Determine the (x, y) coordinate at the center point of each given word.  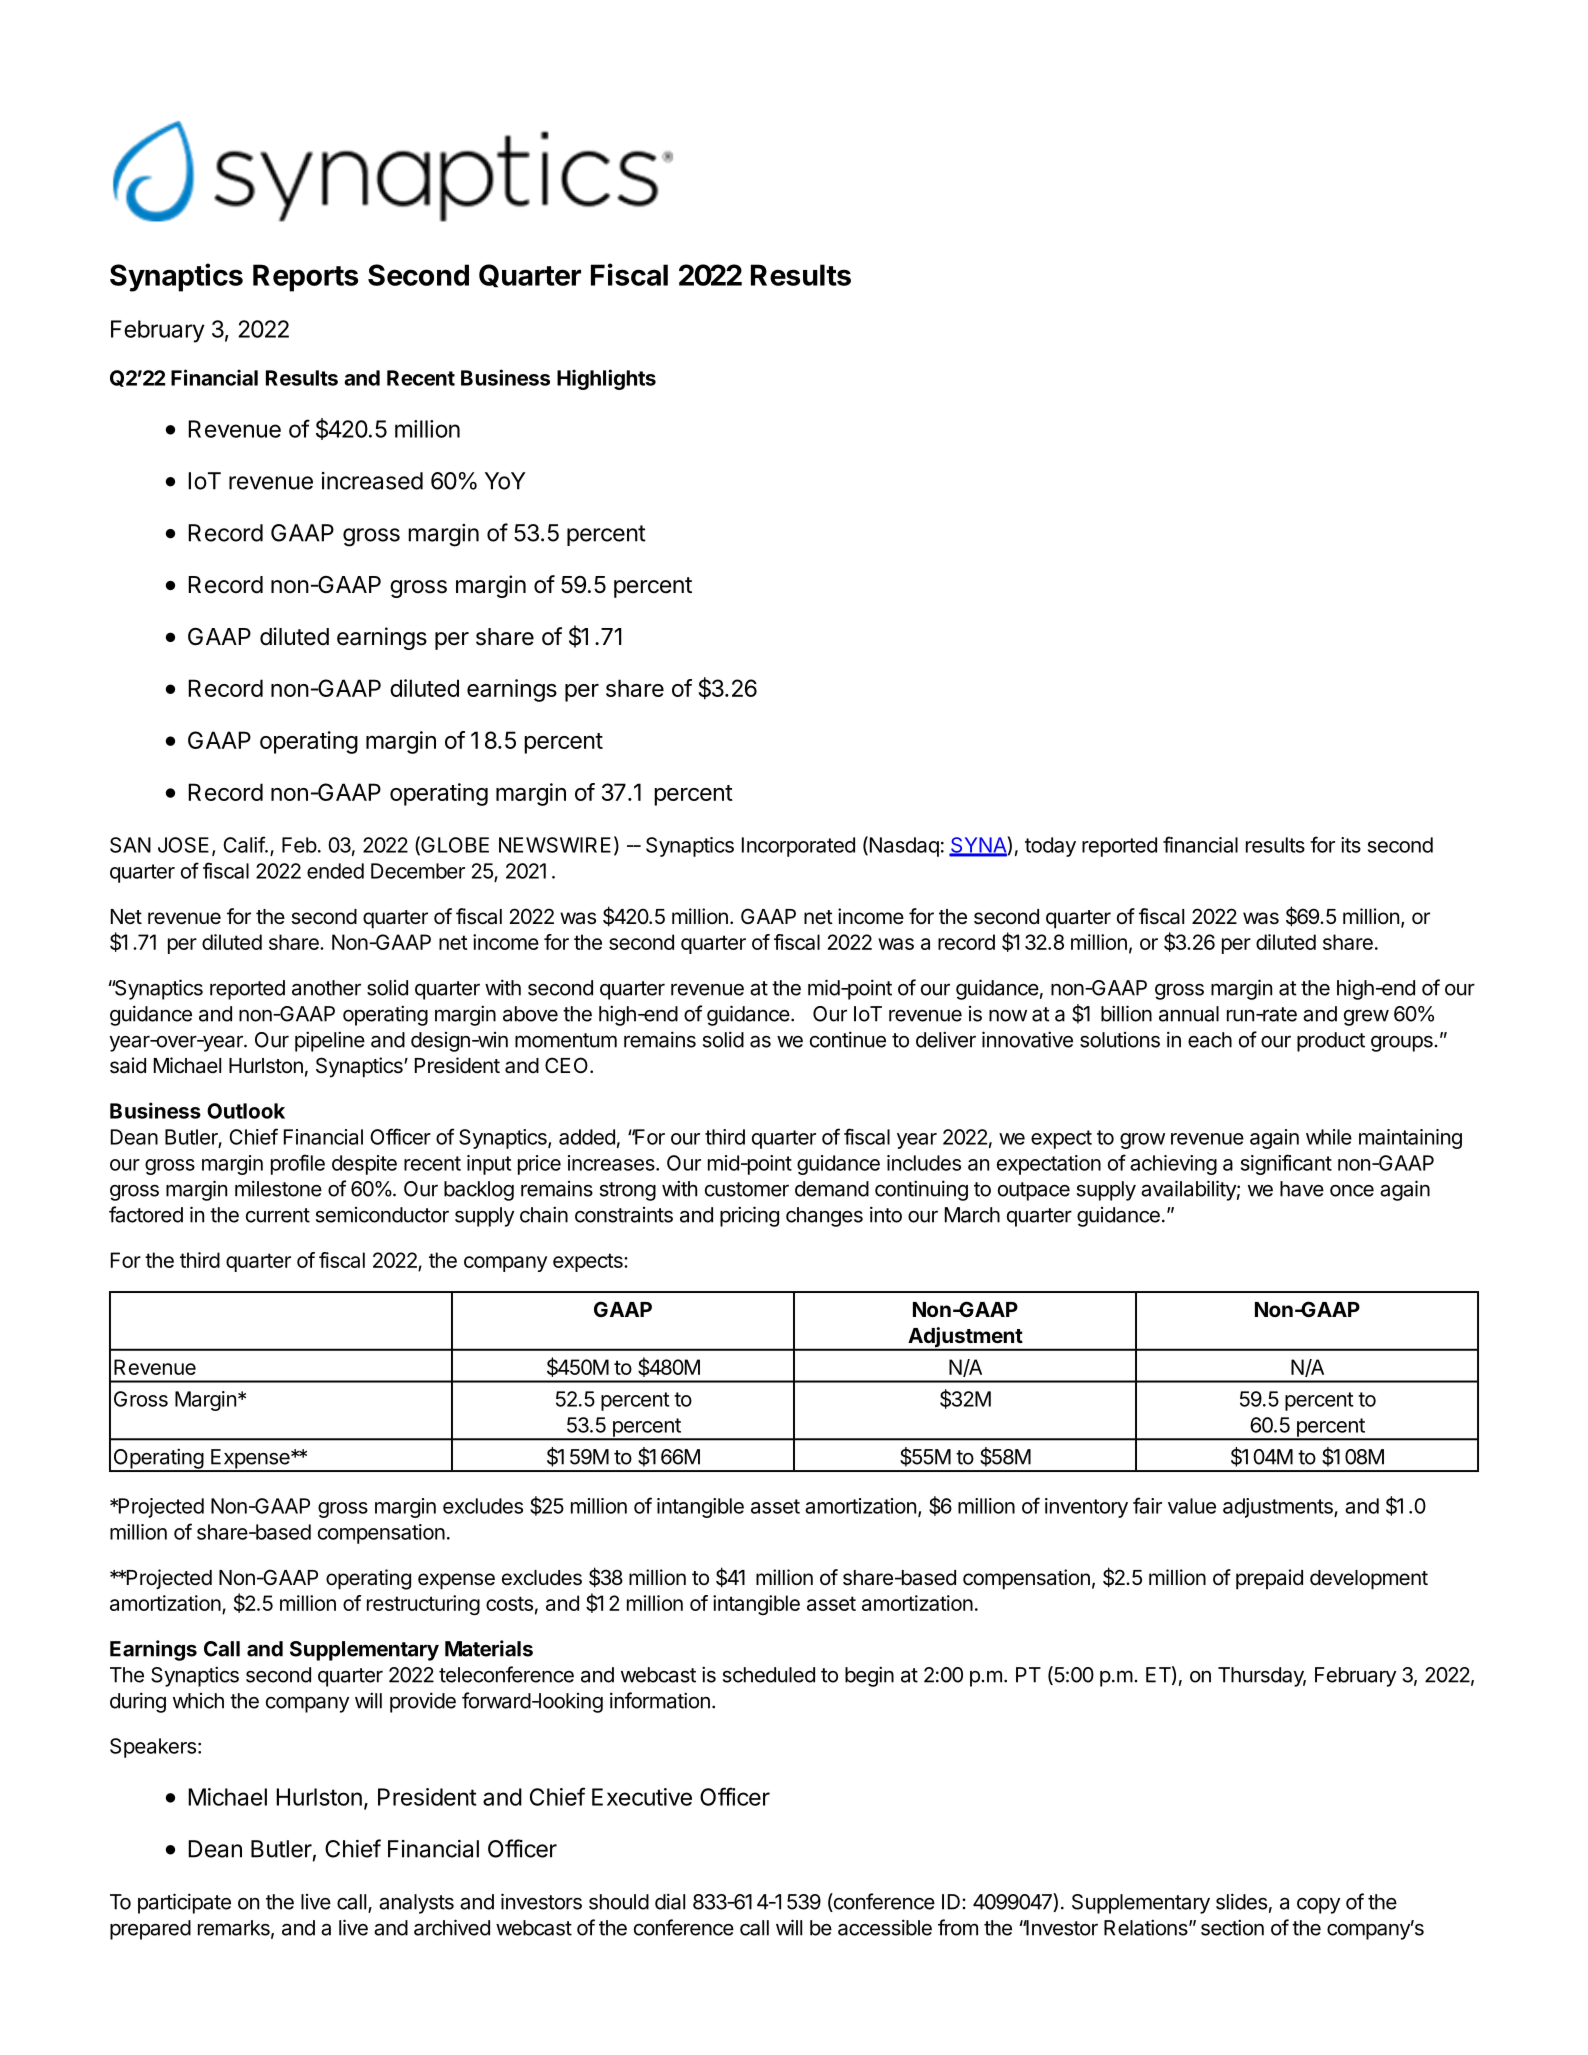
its (1351, 845)
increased (372, 481)
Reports (305, 278)
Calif (244, 844)
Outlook (246, 1111)
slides (1241, 1901)
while (1329, 1137)
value (1192, 1506)
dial (670, 1901)
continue (848, 1039)
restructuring (423, 1605)
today (1050, 847)
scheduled (769, 1675)
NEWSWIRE (555, 845)
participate (184, 1903)
